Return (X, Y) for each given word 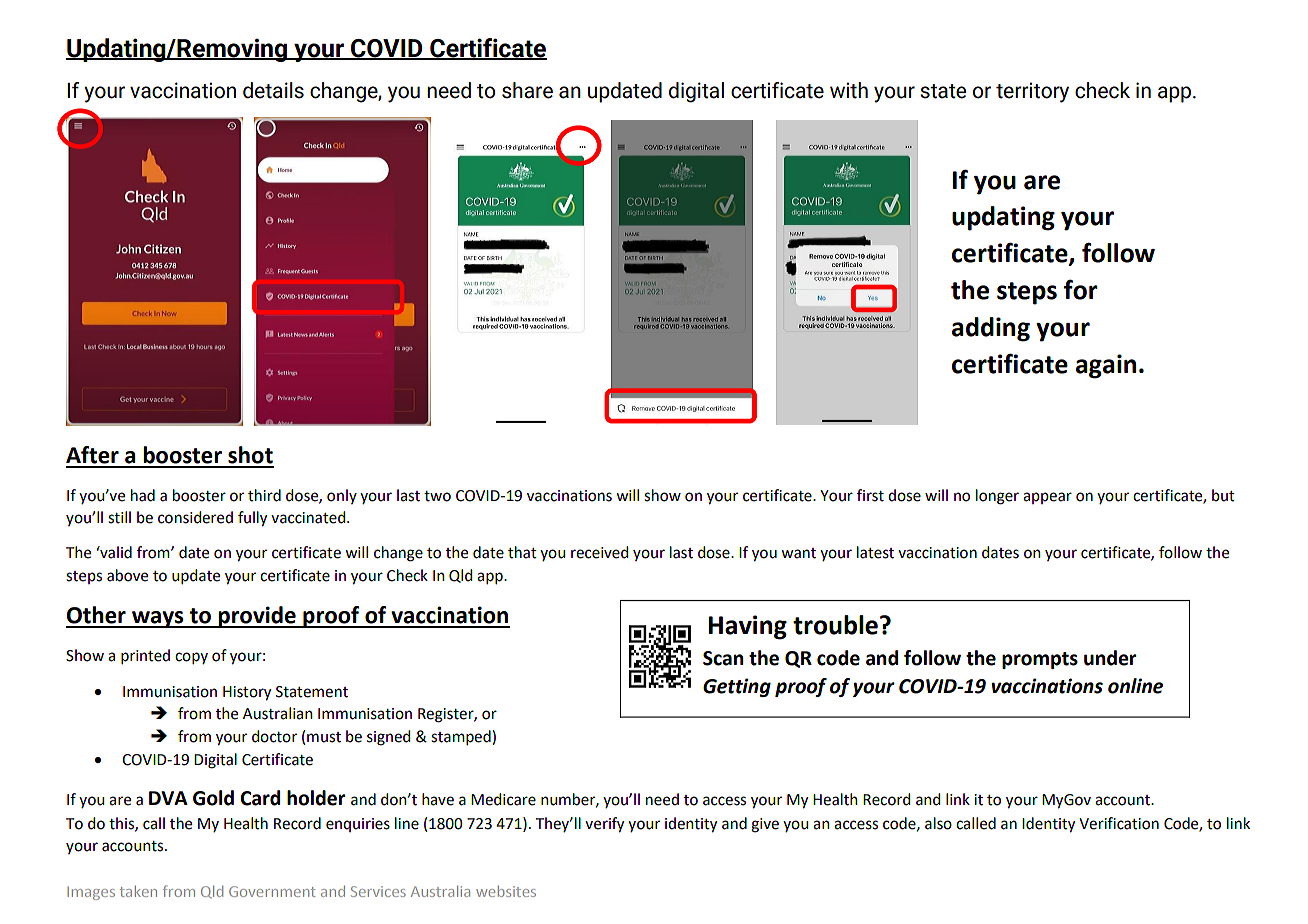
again (1106, 366)
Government (272, 891)
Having (747, 627)
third (264, 495)
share (527, 90)
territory (1032, 92)
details (273, 90)
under (1110, 658)
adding (991, 329)
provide (257, 617)
